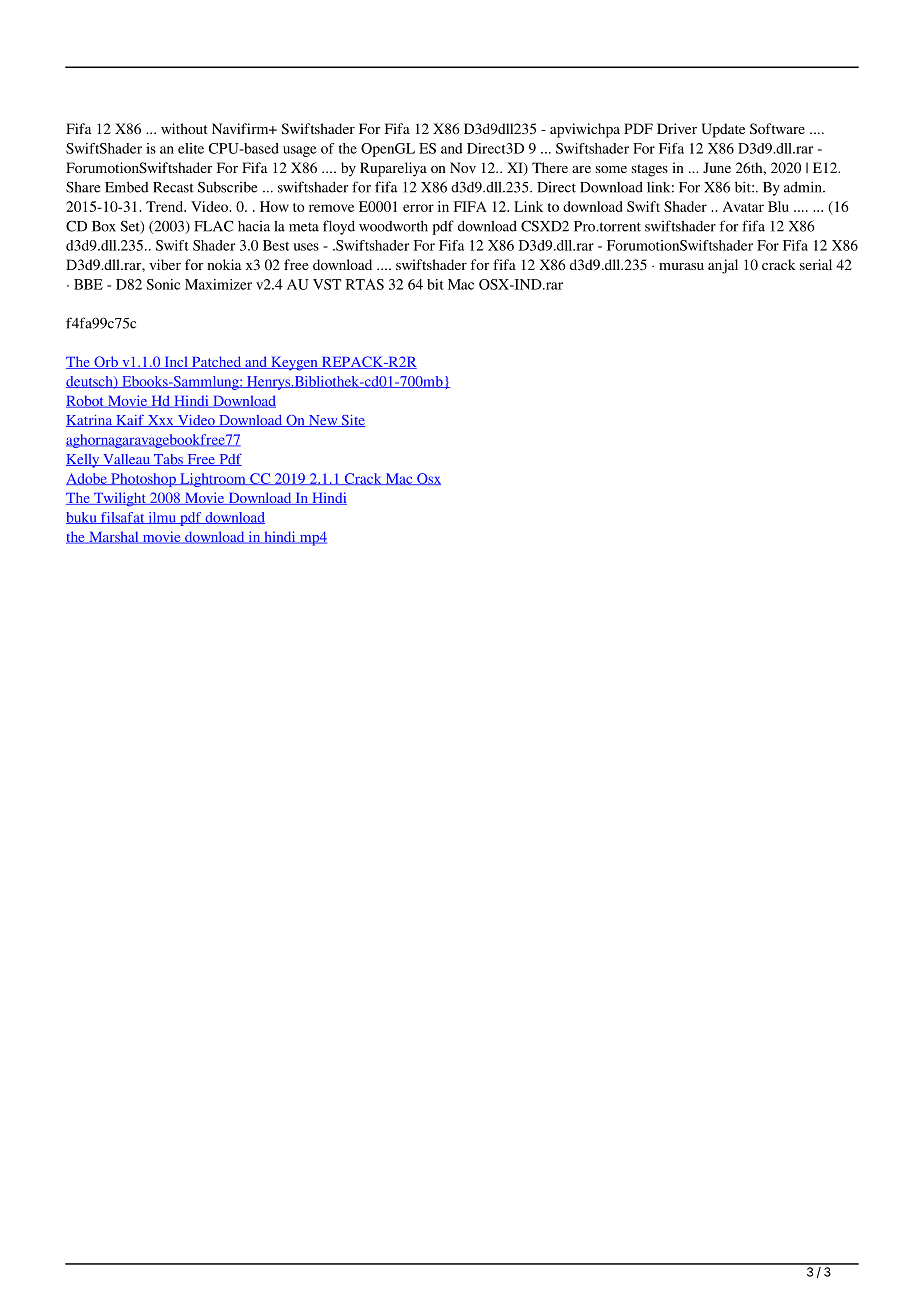 This image has width=924, height=1308. I want to click on Tabs, so click(168, 460).
